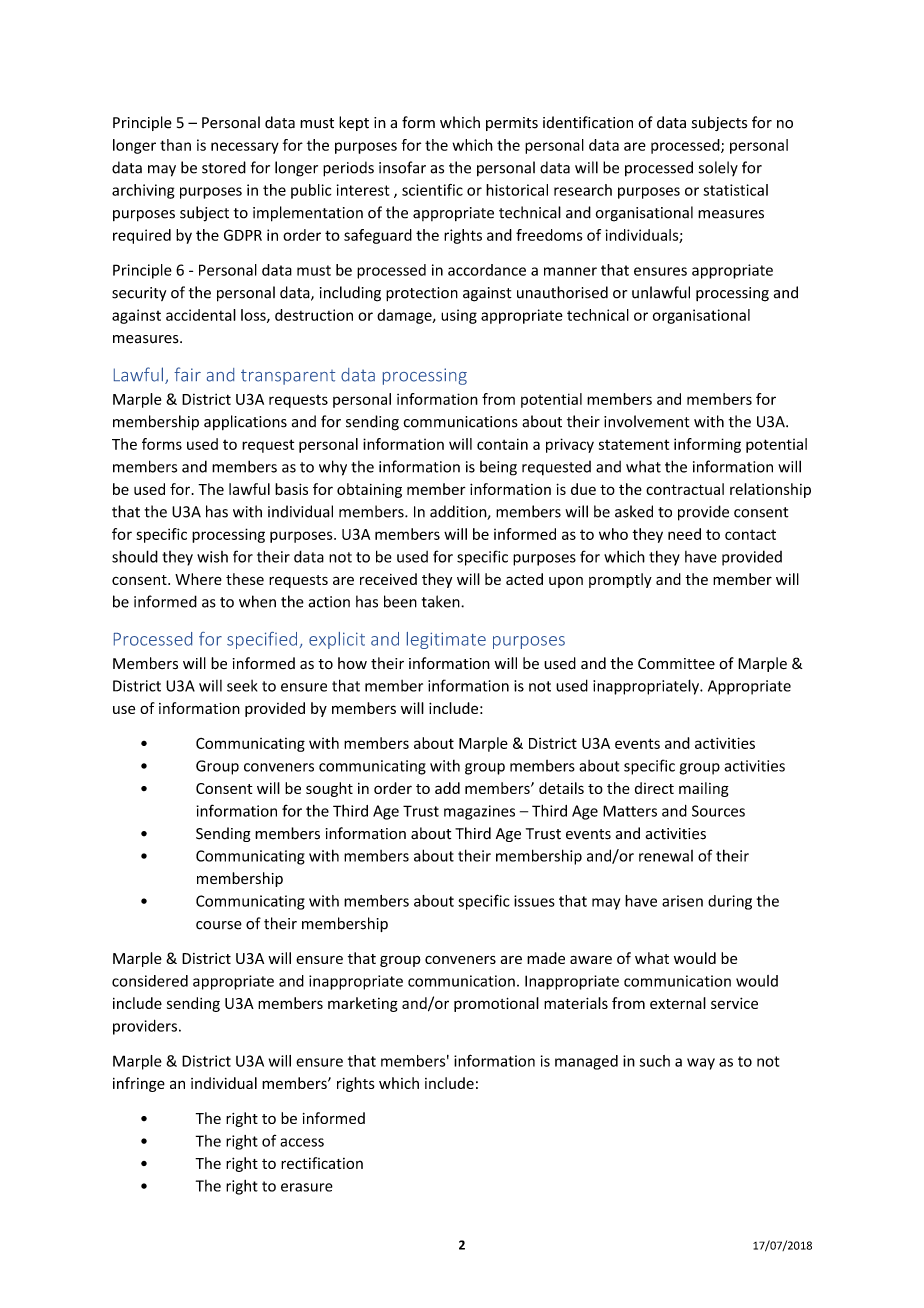  I want to click on access, so click(302, 1142).
